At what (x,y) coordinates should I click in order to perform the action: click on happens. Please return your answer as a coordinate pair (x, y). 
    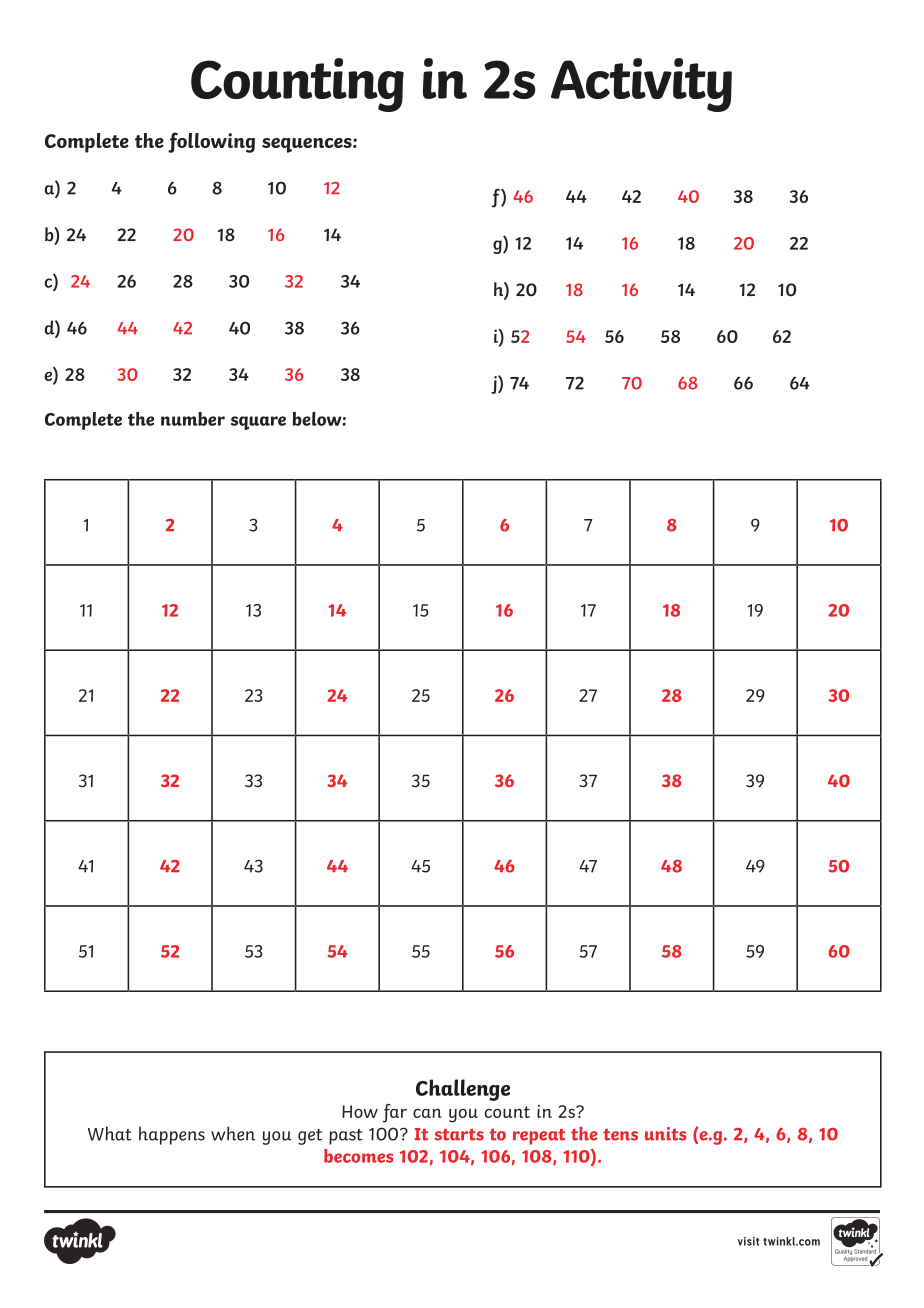
    Looking at the image, I should click on (172, 1135).
